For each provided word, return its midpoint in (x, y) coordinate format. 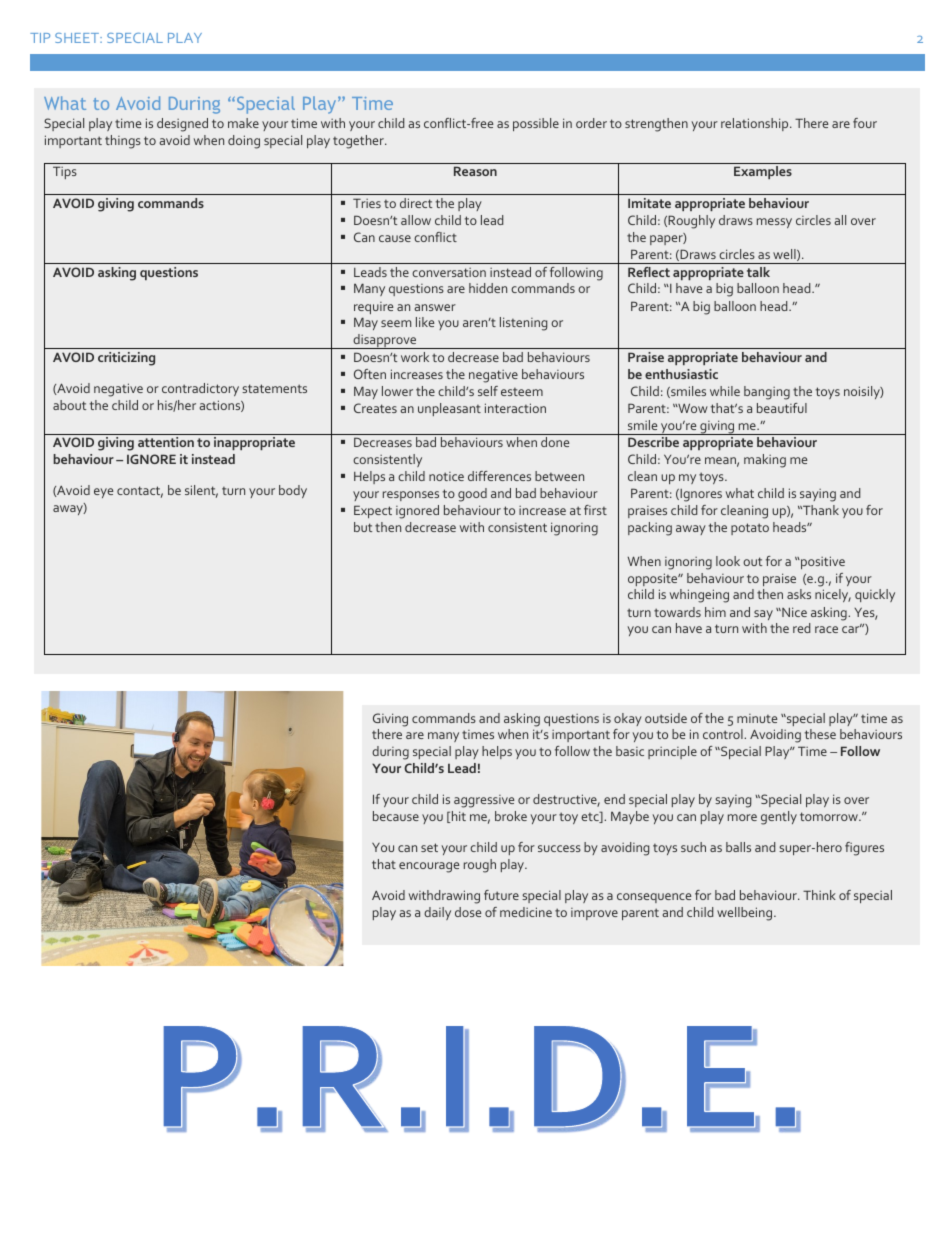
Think (819, 895)
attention (166, 442)
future (501, 895)
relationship (756, 124)
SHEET (78, 38)
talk (758, 272)
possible (536, 124)
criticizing (126, 359)
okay (628, 719)
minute (757, 718)
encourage (429, 867)
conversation (449, 272)
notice (446, 476)
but (363, 527)
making (765, 461)
